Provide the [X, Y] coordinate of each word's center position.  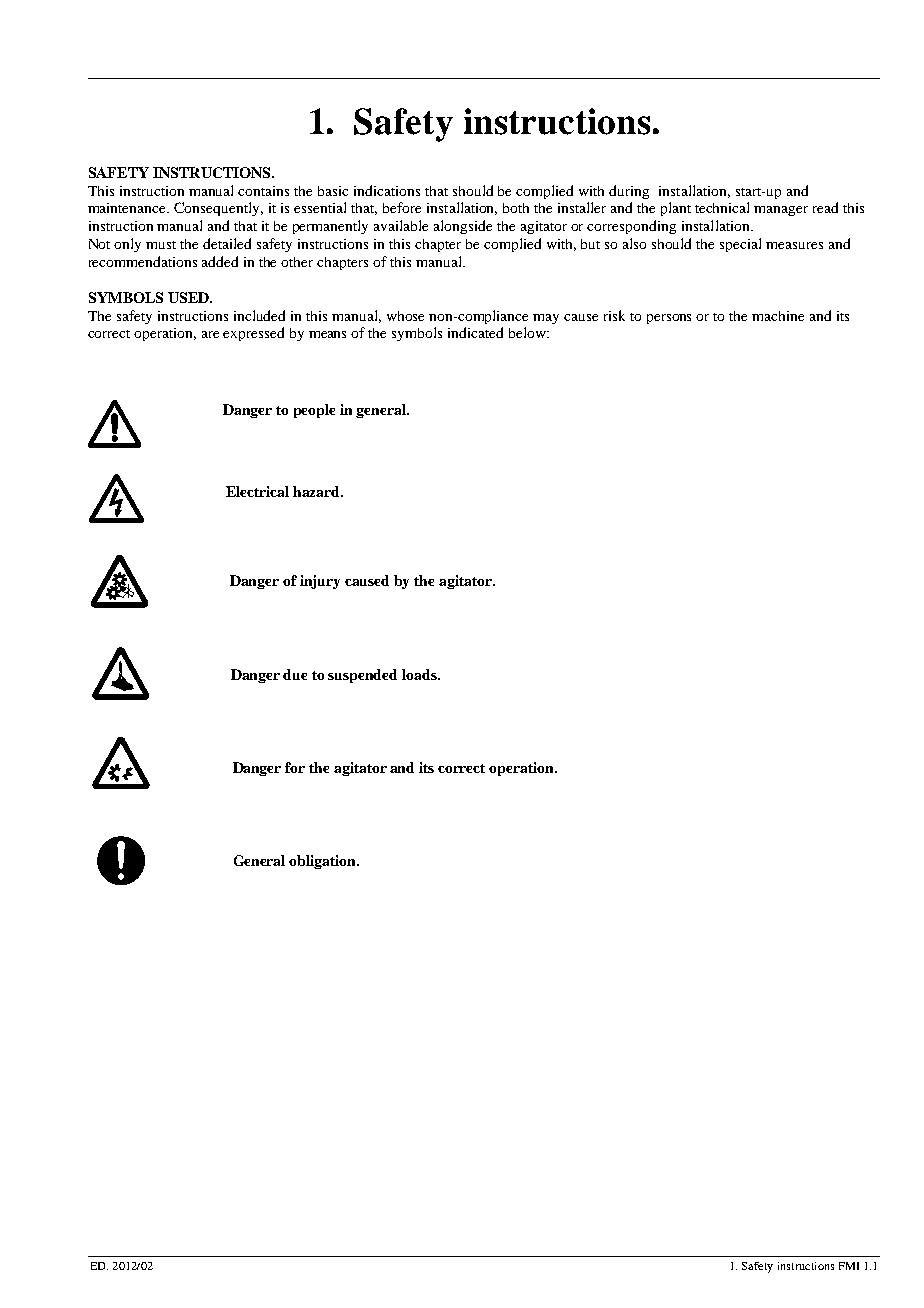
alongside [463, 227]
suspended [362, 676]
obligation [324, 862]
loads [420, 674]
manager [781, 211]
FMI [849, 1266]
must [161, 245]
